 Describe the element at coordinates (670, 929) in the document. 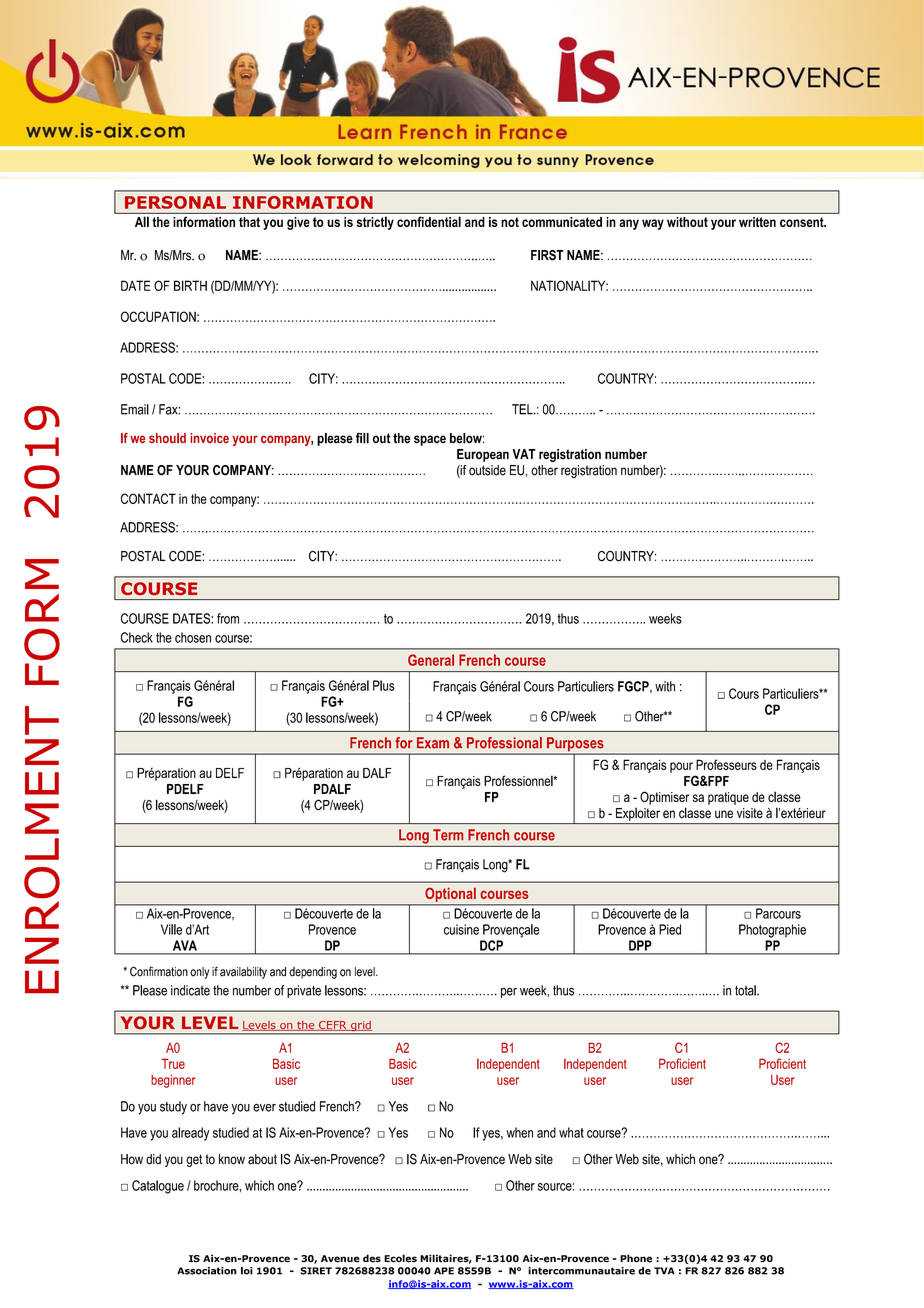

I see `Pied` at that location.
